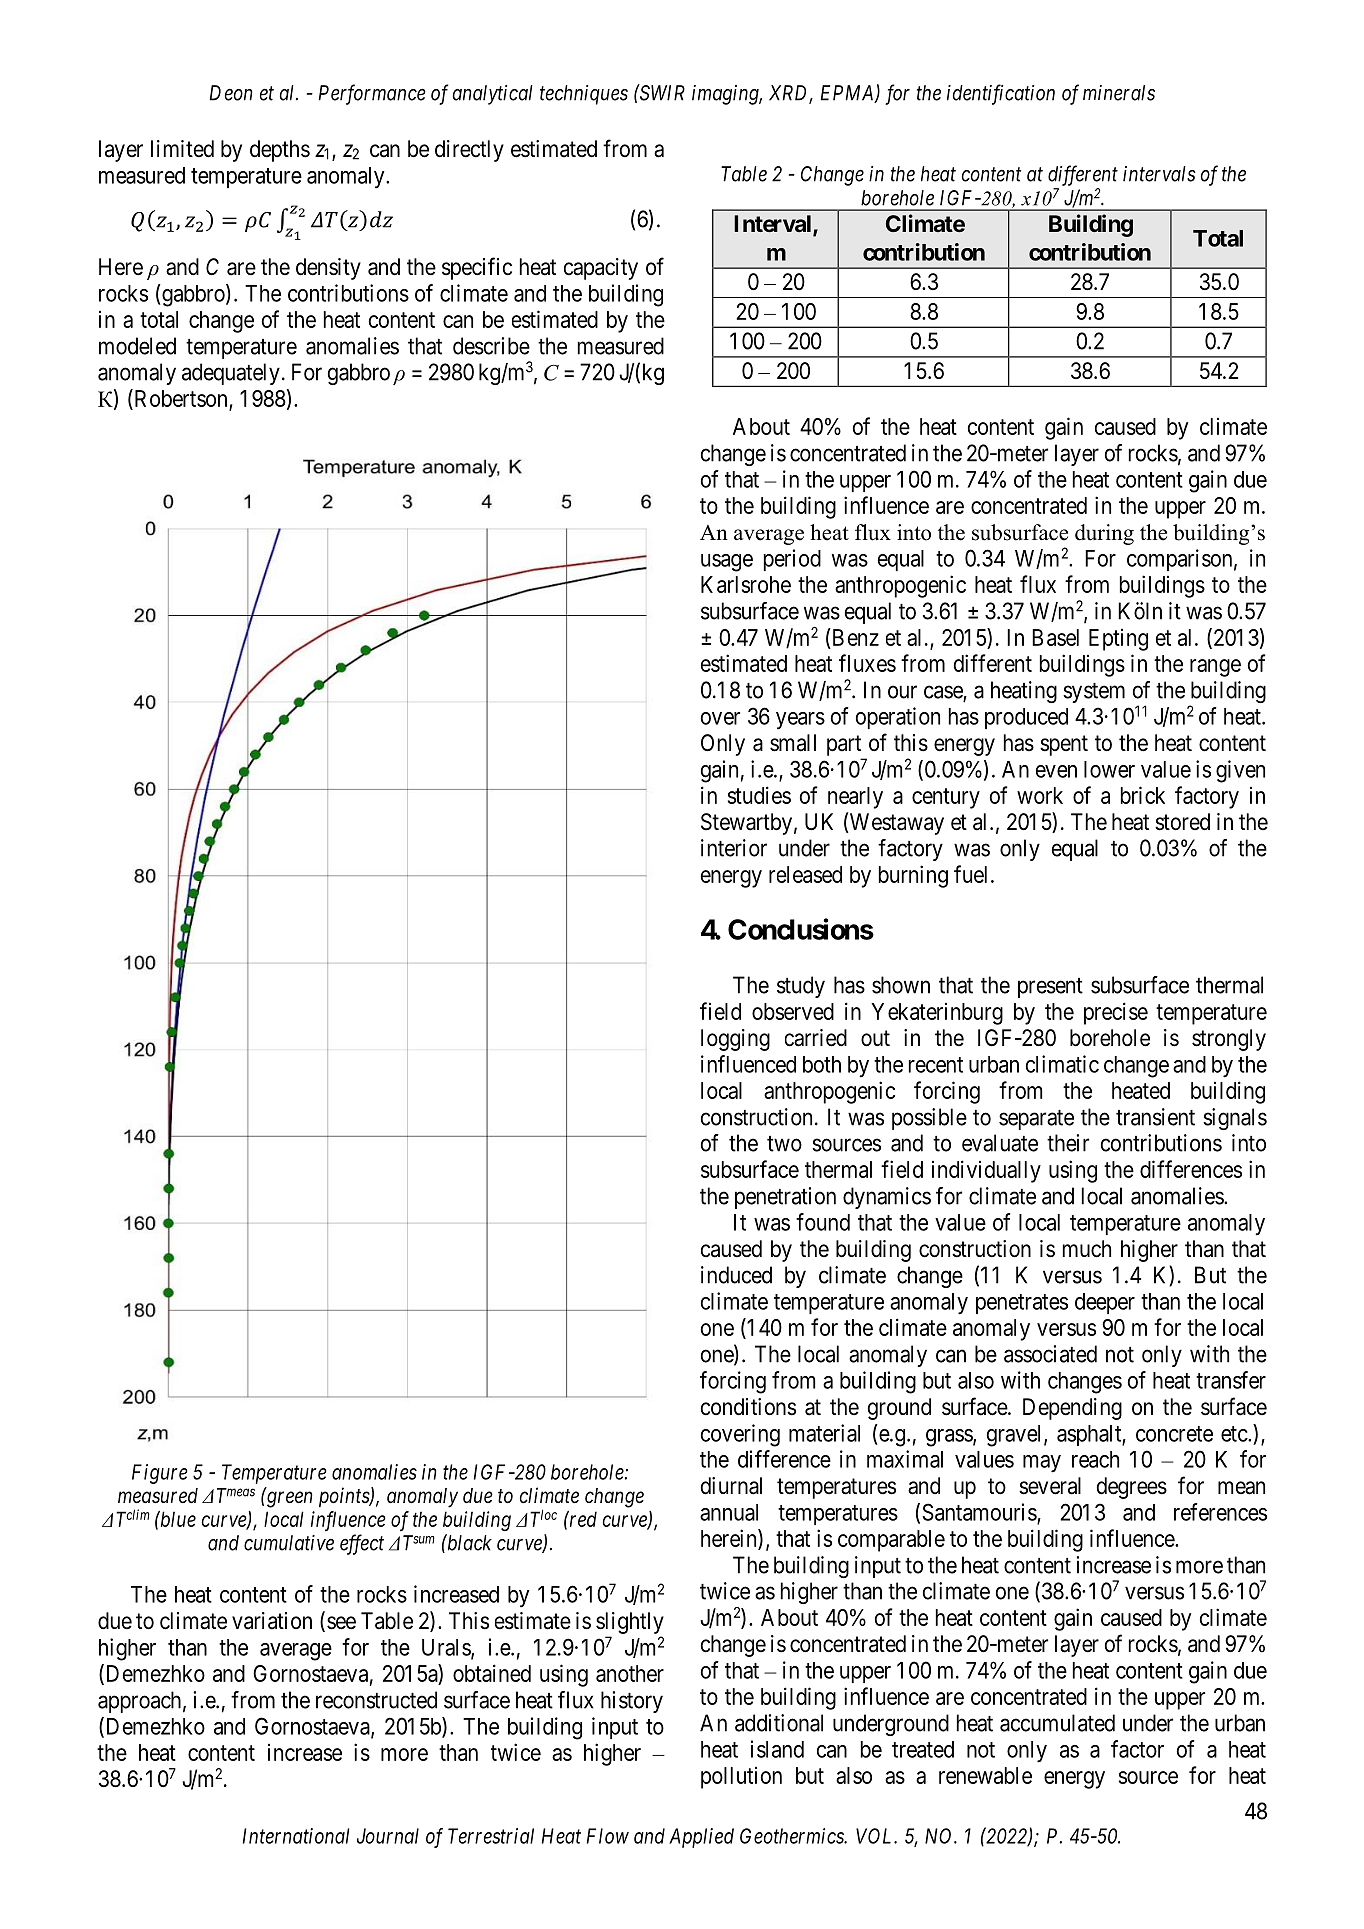 Image resolution: width=1364 pixels, height=1929 pixels. Describe the element at coordinates (735, 1040) in the screenshot. I see `logging` at that location.
